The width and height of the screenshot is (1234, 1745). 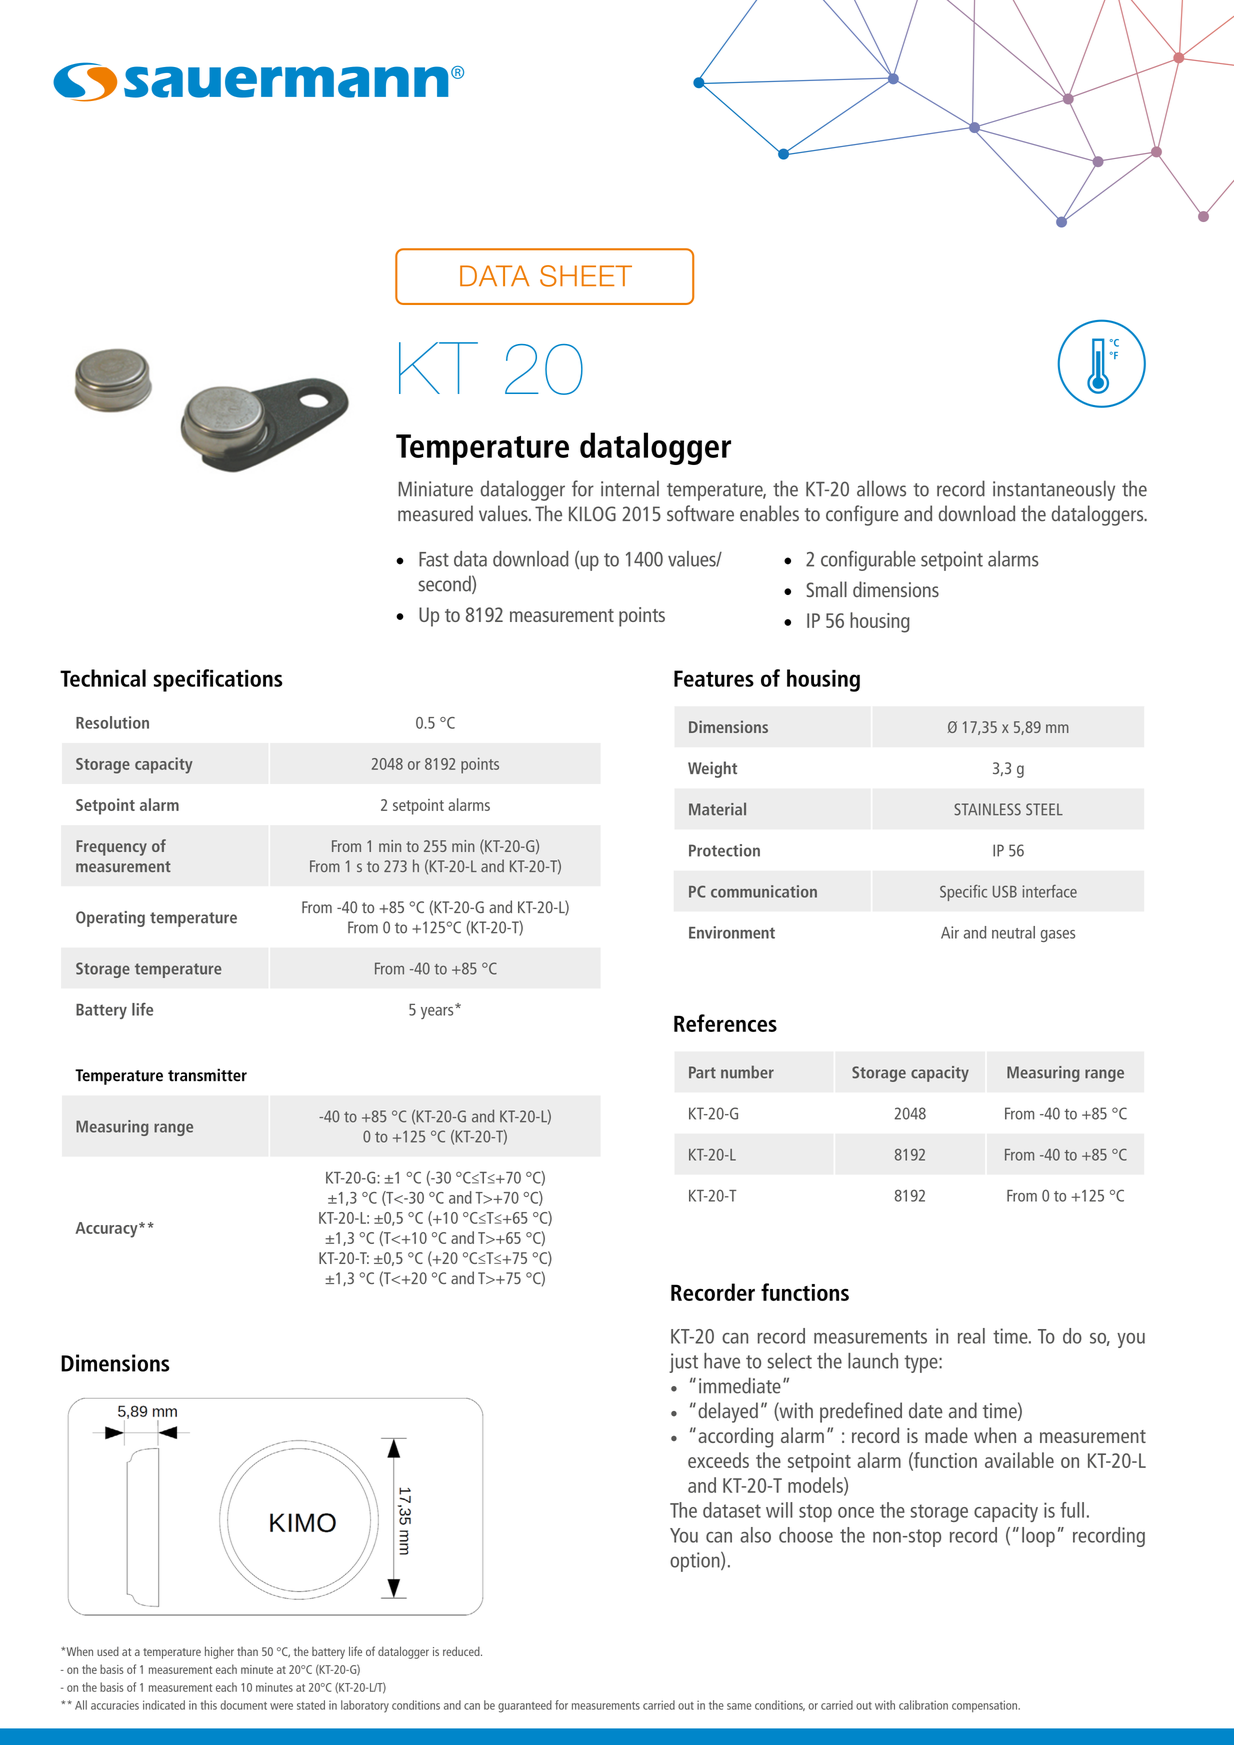 What do you see at coordinates (630, 488) in the screenshot?
I see `internal` at bounding box center [630, 488].
